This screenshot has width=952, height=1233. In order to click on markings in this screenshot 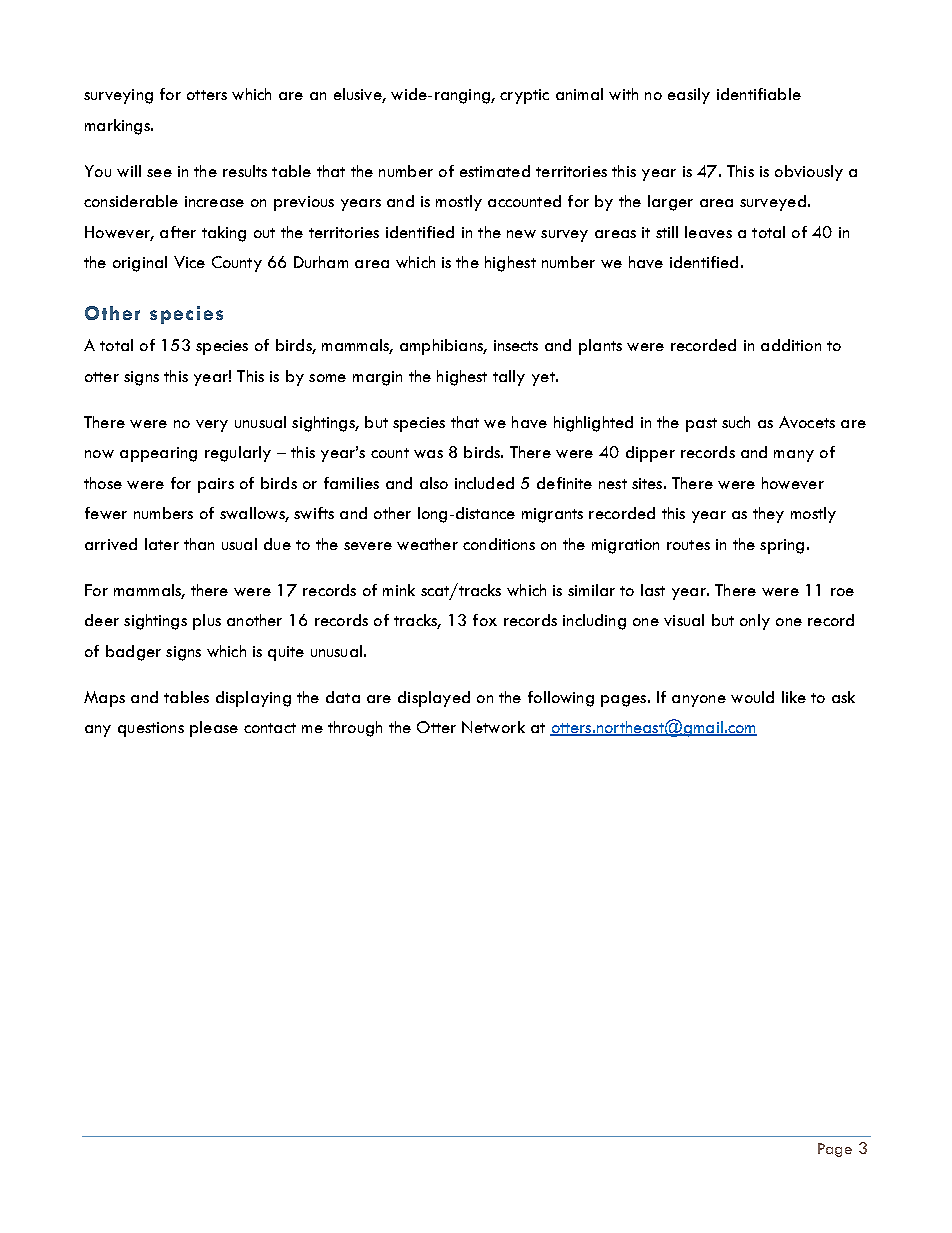, I will do `click(118, 127)`.
